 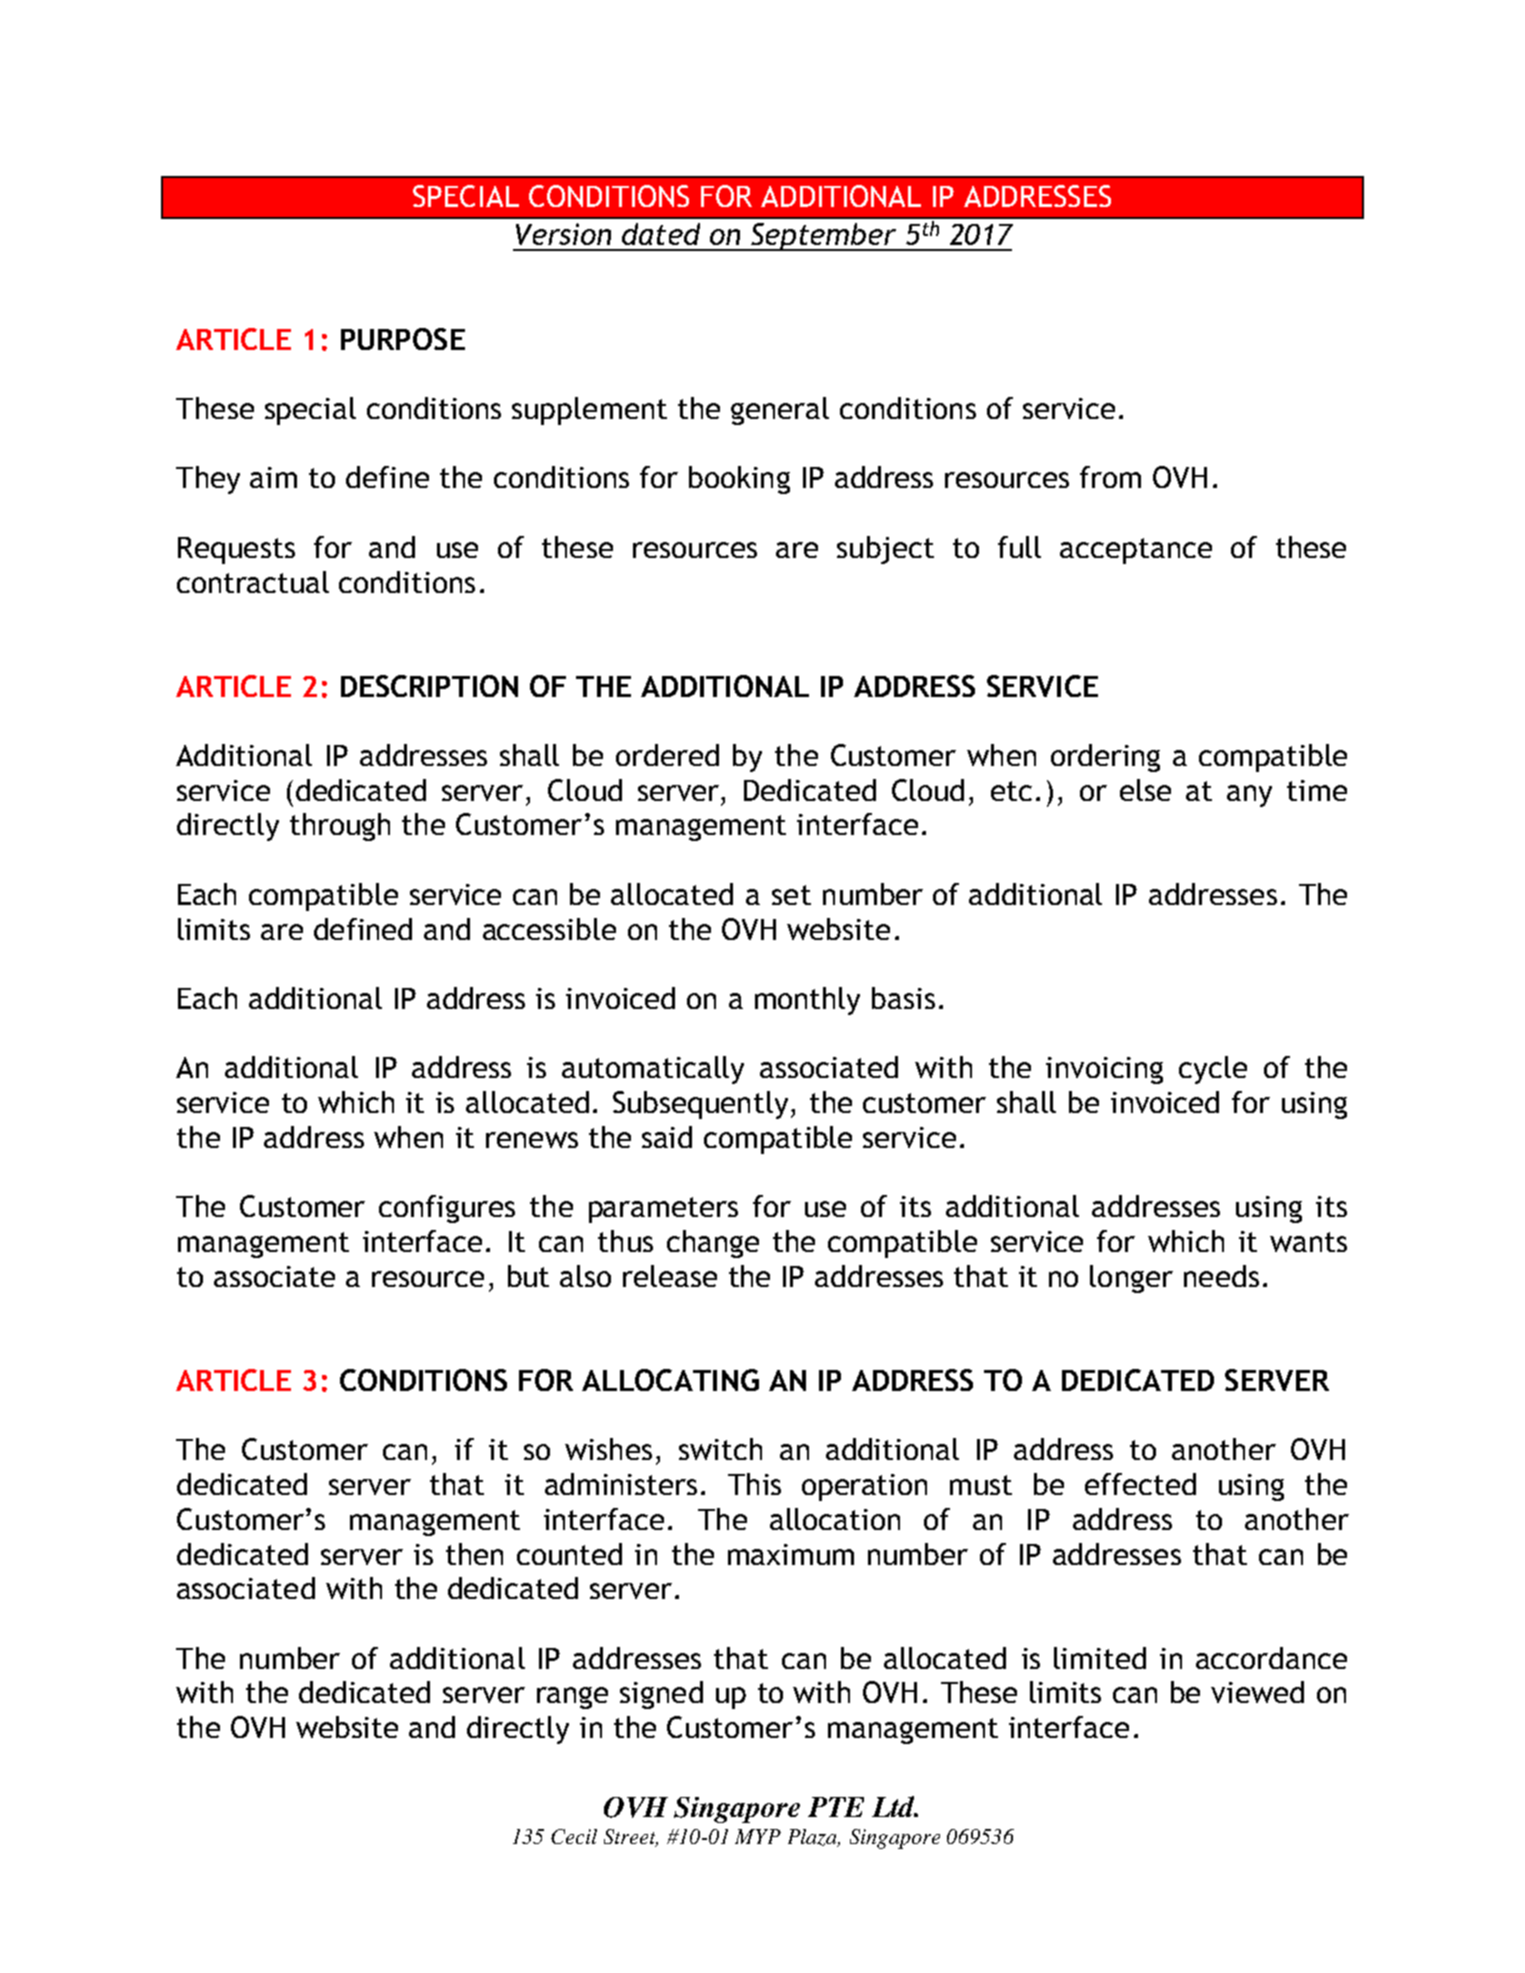 I want to click on configures, so click(x=447, y=1209).
